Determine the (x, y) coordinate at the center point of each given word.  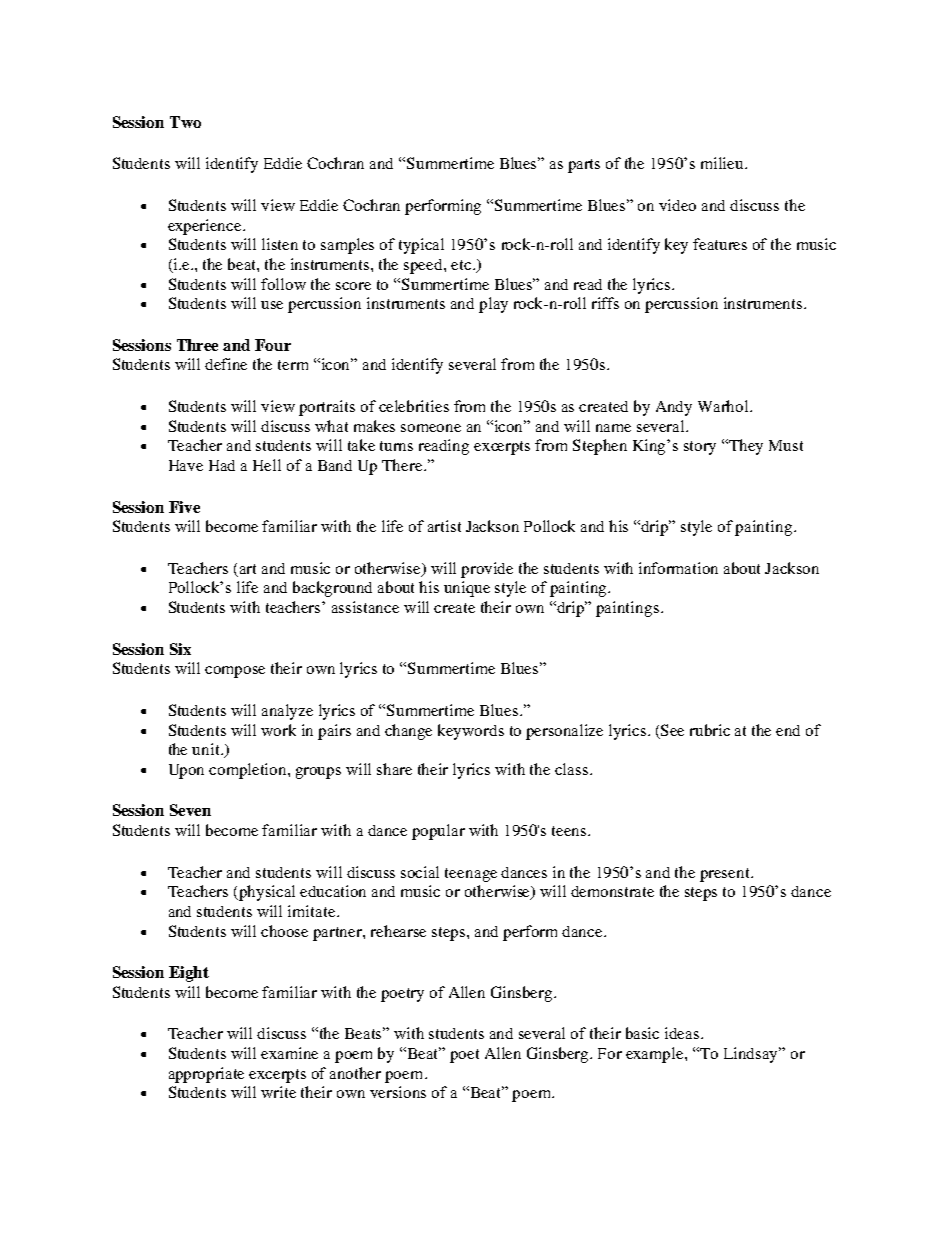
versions (398, 1092)
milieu (723, 163)
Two (185, 122)
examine (289, 1053)
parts (584, 166)
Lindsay (752, 1055)
